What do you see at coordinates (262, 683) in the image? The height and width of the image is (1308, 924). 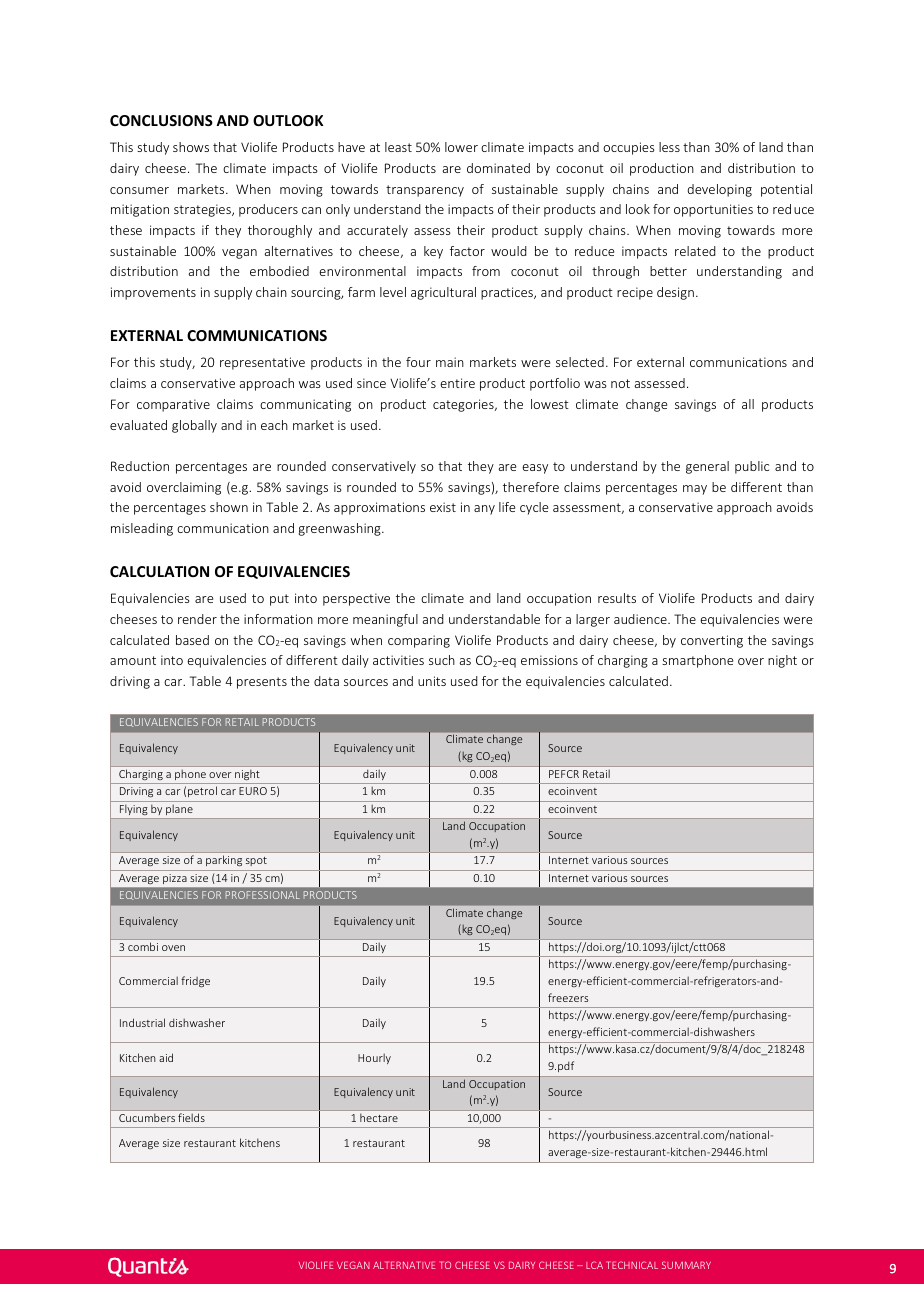 I see `presents` at bounding box center [262, 683].
